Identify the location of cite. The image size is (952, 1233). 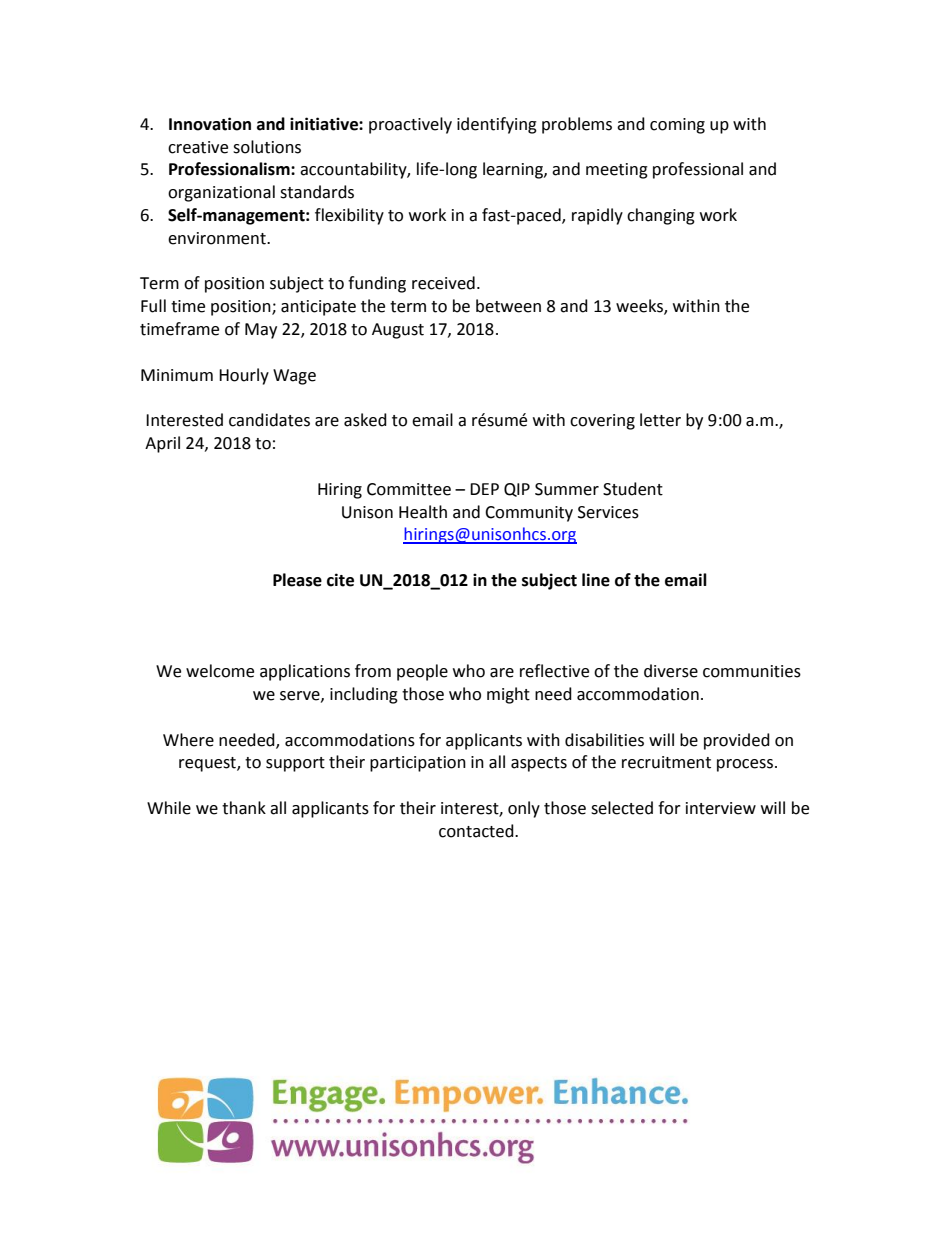
(340, 580).
